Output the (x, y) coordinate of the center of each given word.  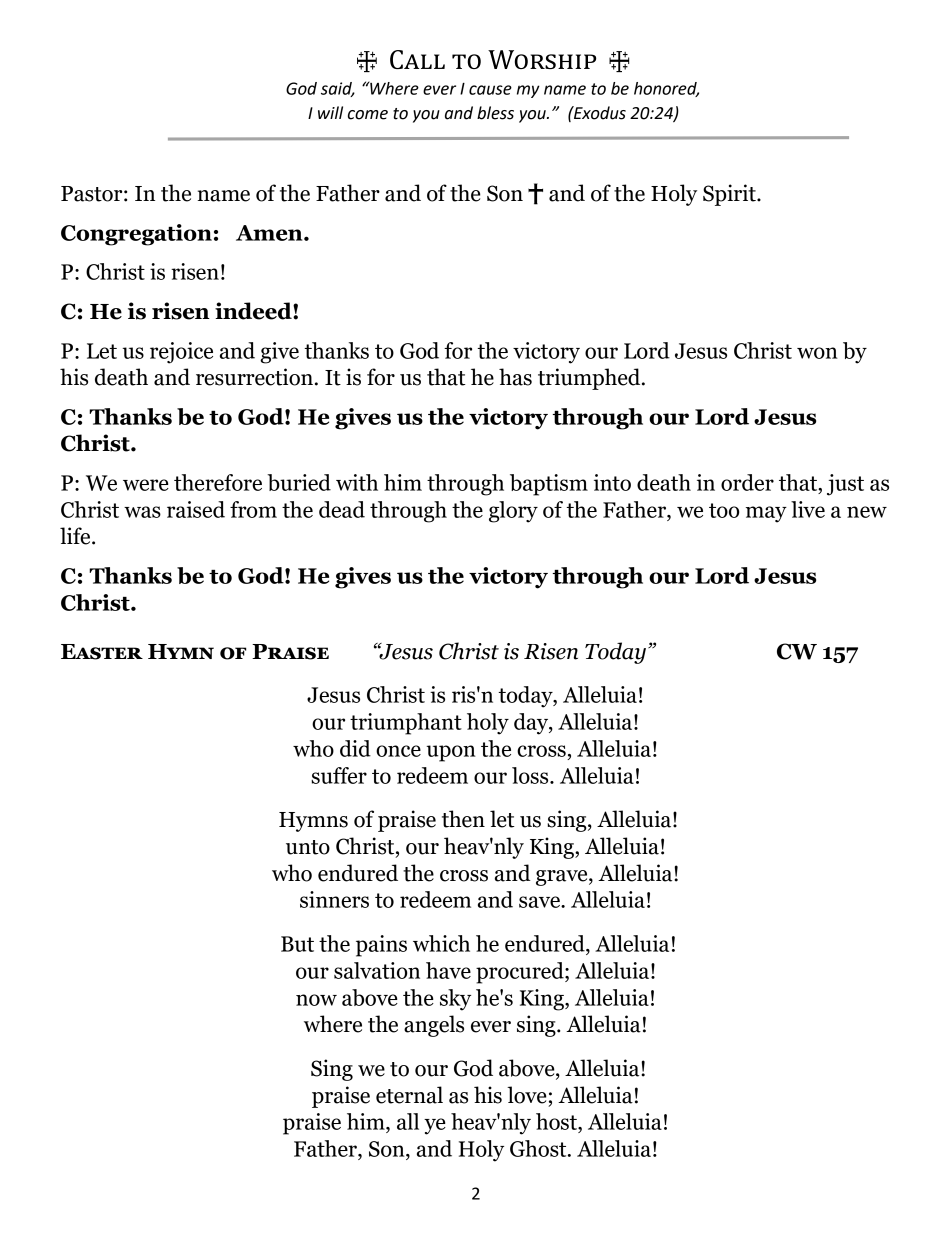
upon (451, 753)
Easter (102, 652)
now (316, 1000)
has (515, 377)
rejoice (181, 353)
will (330, 112)
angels (434, 1026)
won (817, 353)
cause (490, 90)
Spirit (730, 195)
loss (531, 775)
